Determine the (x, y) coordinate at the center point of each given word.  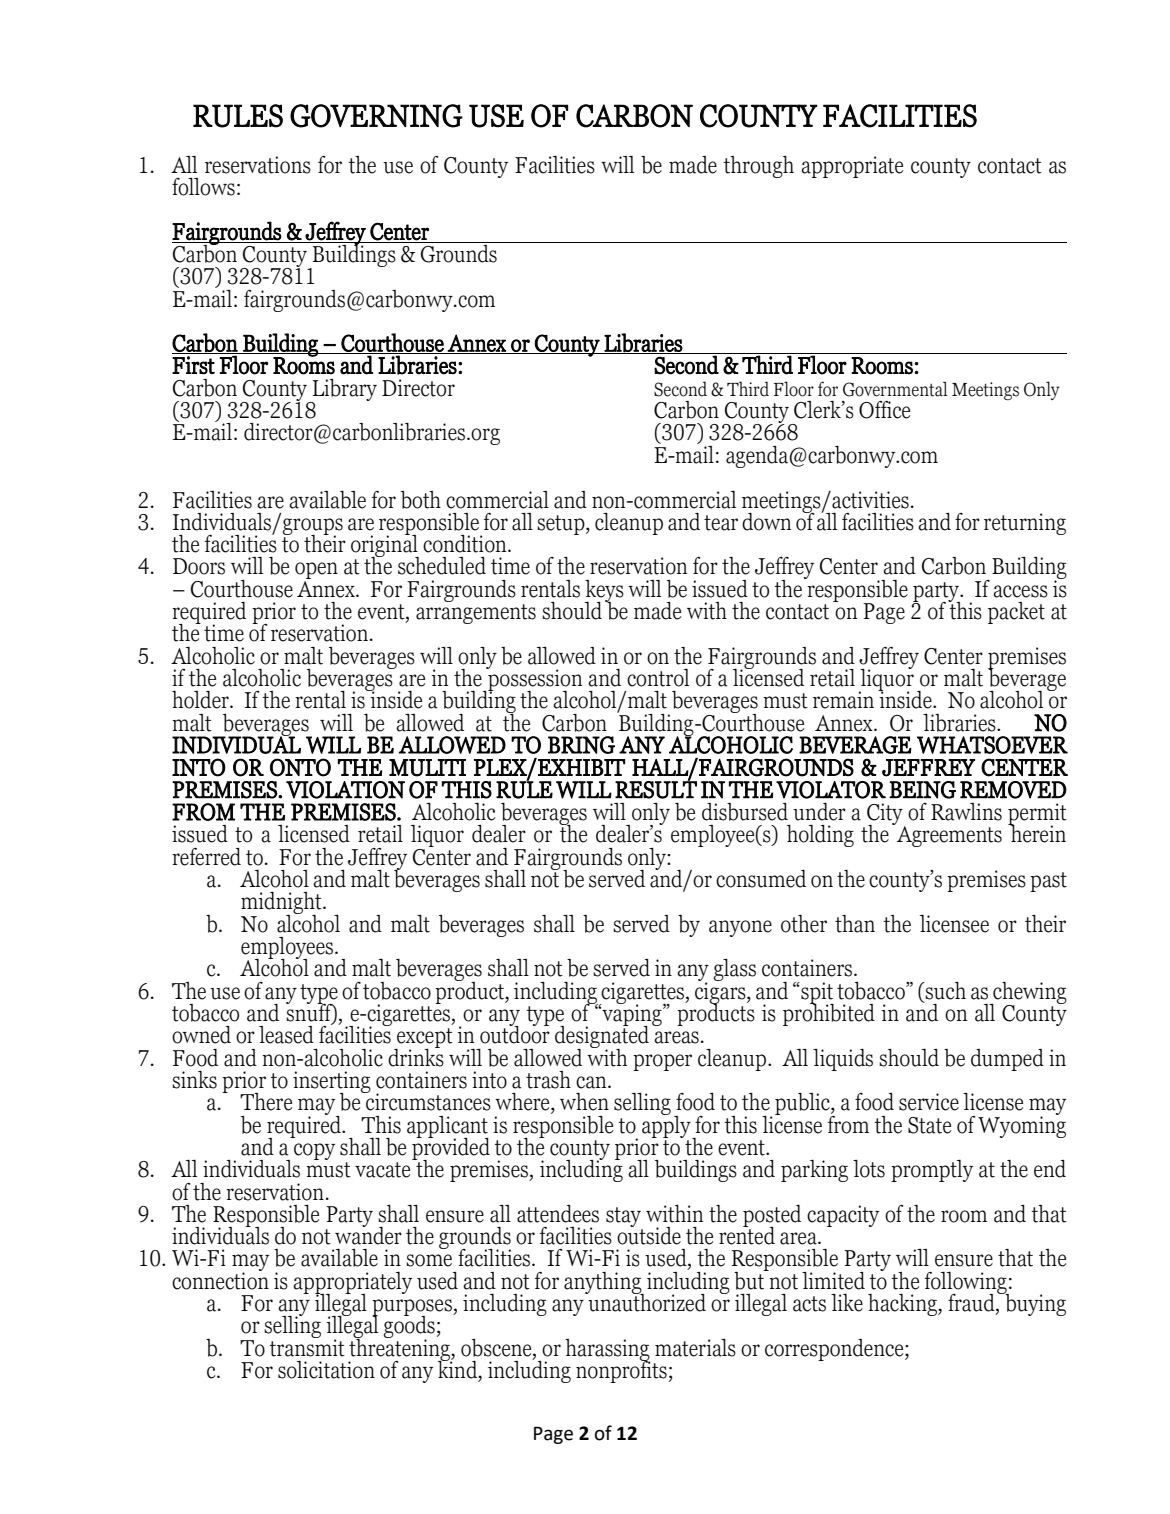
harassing (607, 1351)
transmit (307, 1347)
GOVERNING (376, 116)
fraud (972, 1304)
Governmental (895, 389)
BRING (581, 745)
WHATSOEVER (992, 745)
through (758, 167)
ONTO (300, 767)
